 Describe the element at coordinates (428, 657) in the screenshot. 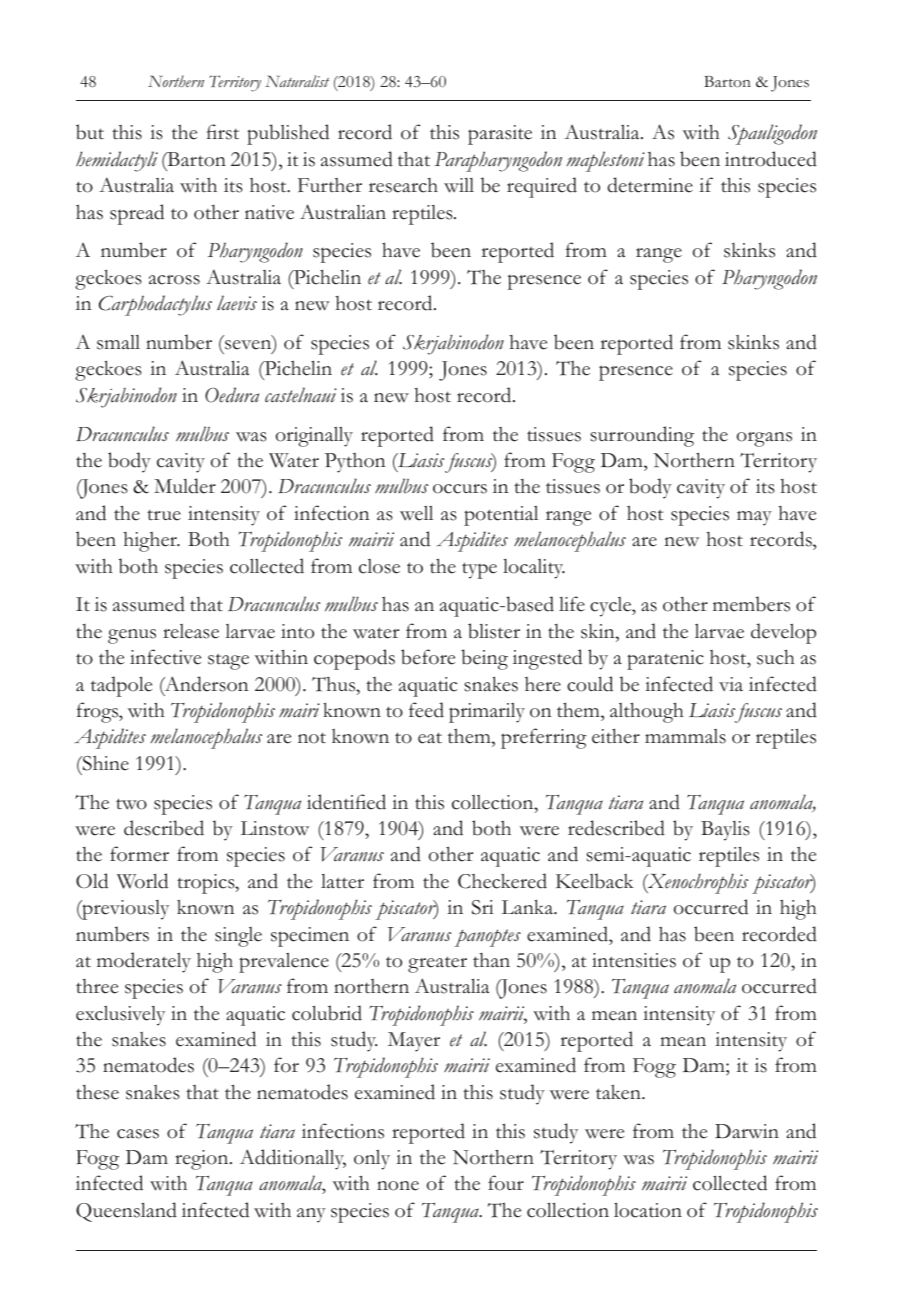

I see `before` at that location.
